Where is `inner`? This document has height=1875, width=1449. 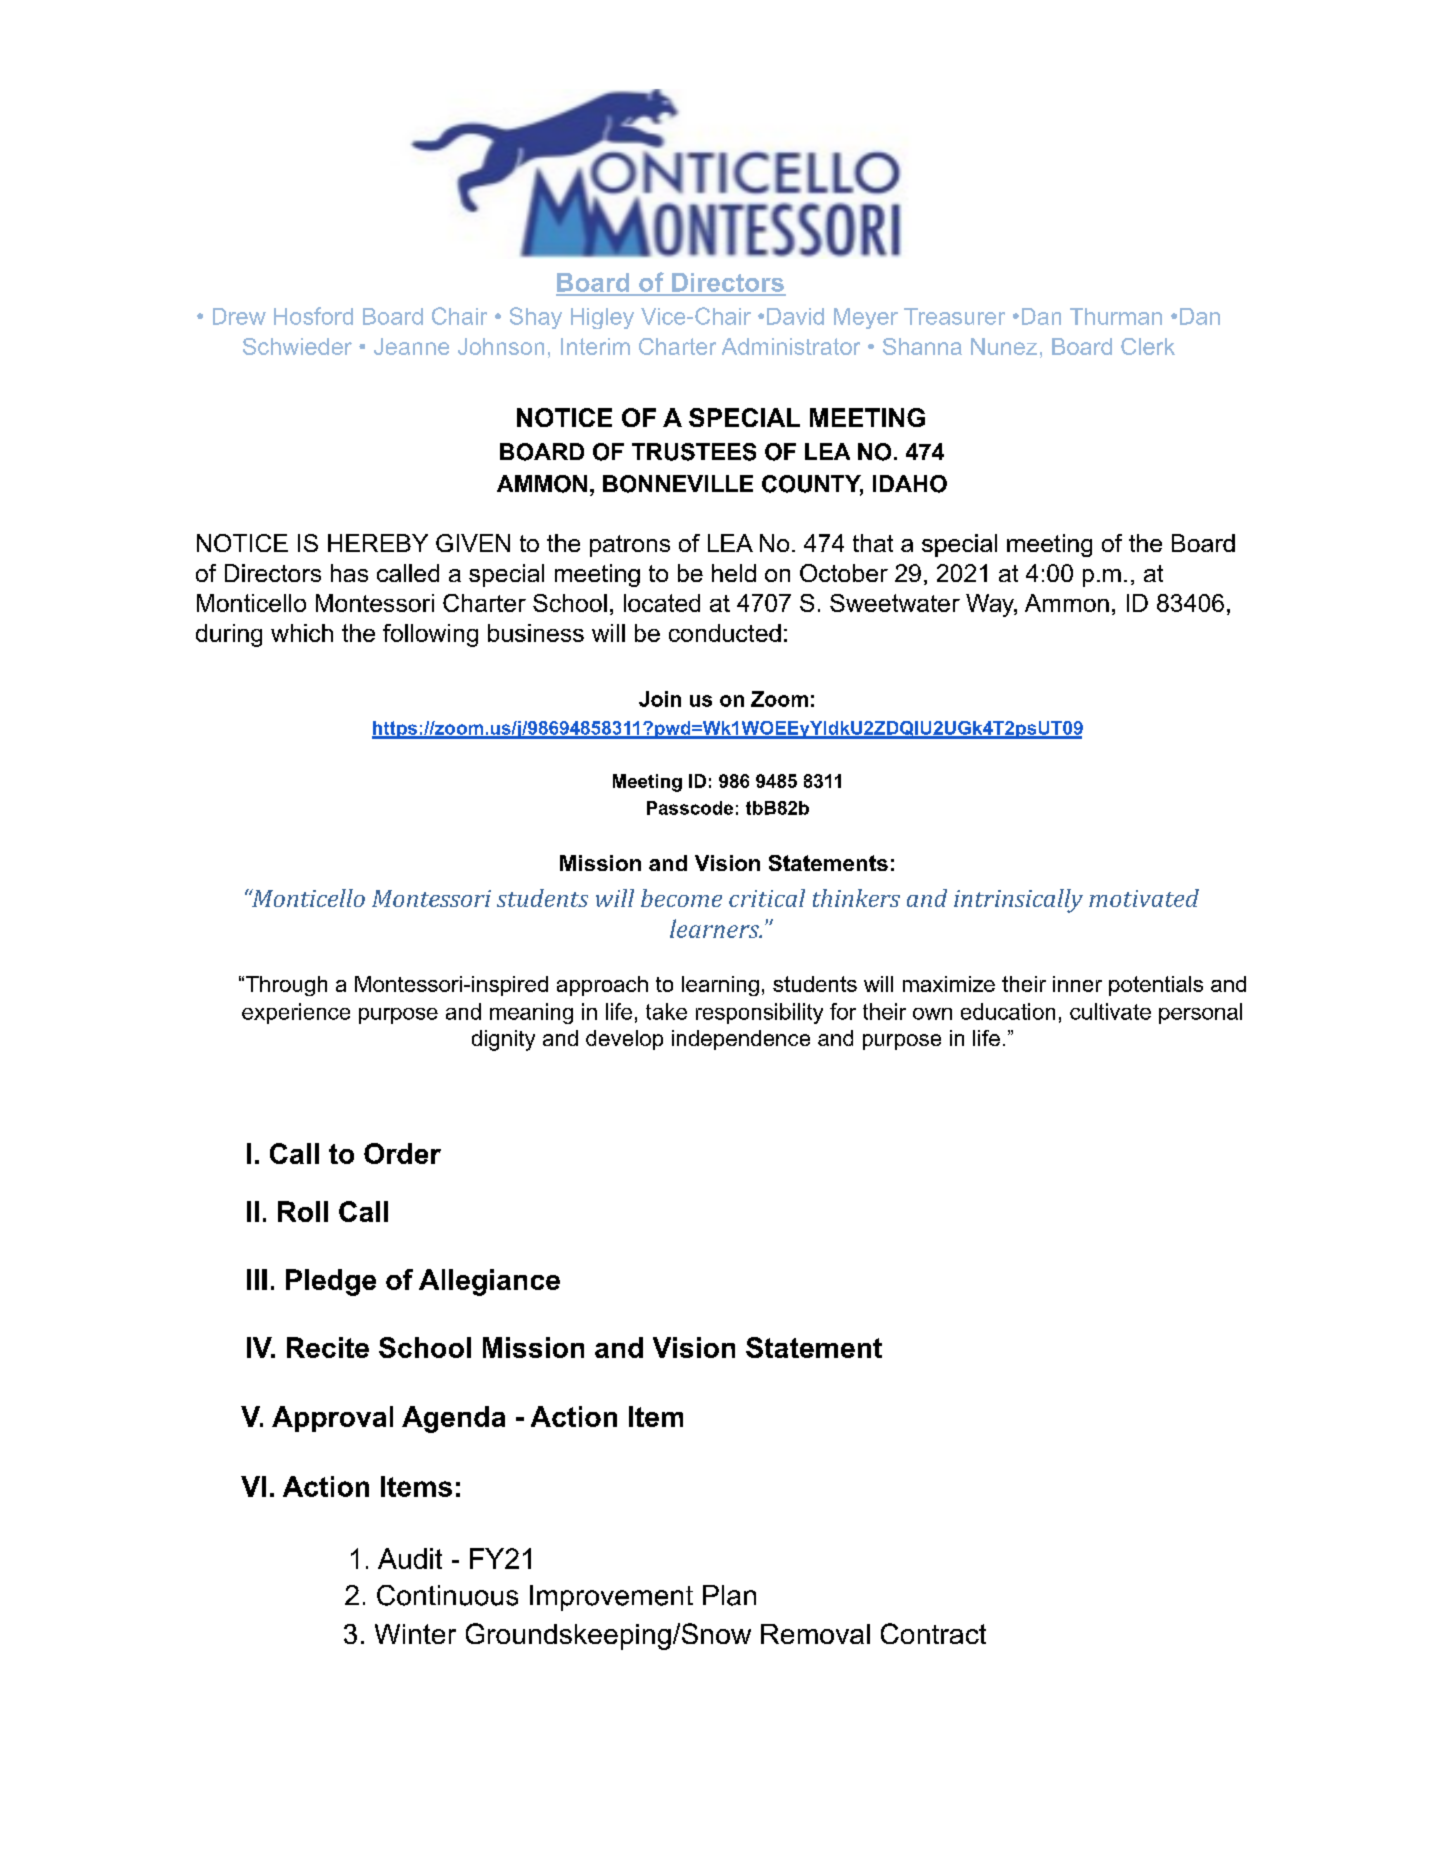
inner is located at coordinates (1077, 984).
